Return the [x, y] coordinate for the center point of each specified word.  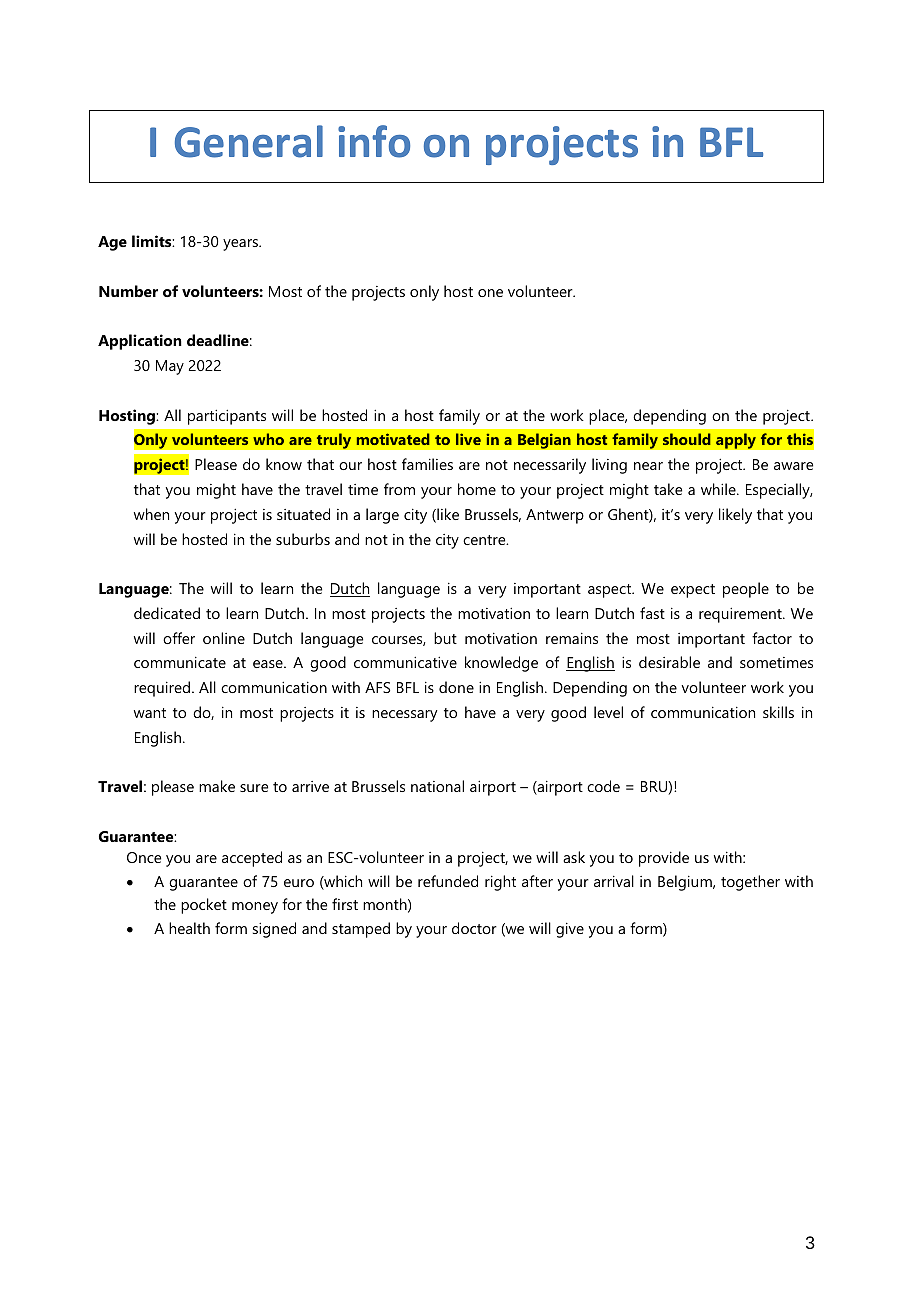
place [608, 417]
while [719, 489]
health [189, 928]
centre [485, 540]
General [249, 141]
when [151, 514]
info [374, 141]
